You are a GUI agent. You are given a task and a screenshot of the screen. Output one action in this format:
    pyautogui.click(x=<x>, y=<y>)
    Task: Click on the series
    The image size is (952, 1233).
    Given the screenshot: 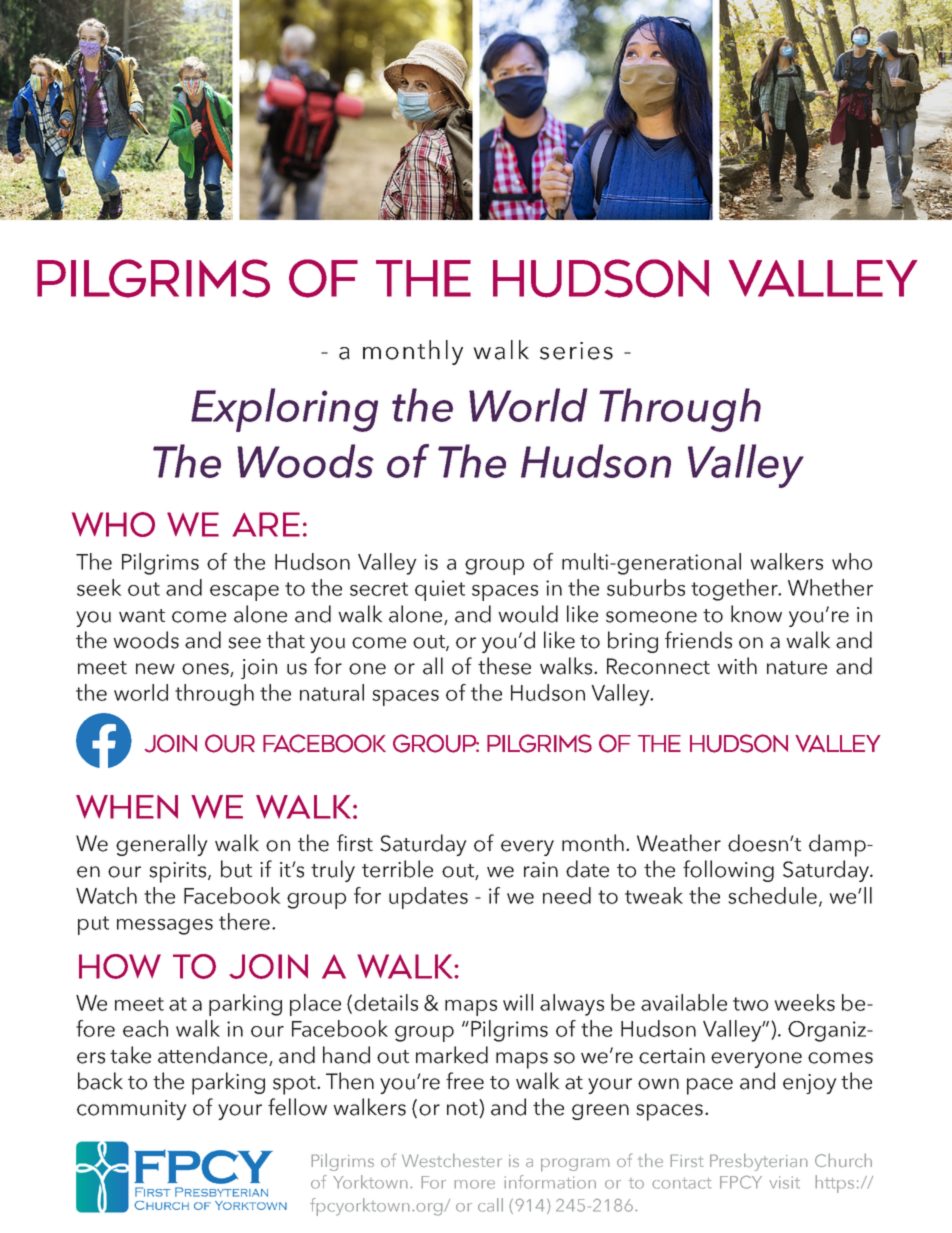 What is the action you would take?
    pyautogui.click(x=576, y=351)
